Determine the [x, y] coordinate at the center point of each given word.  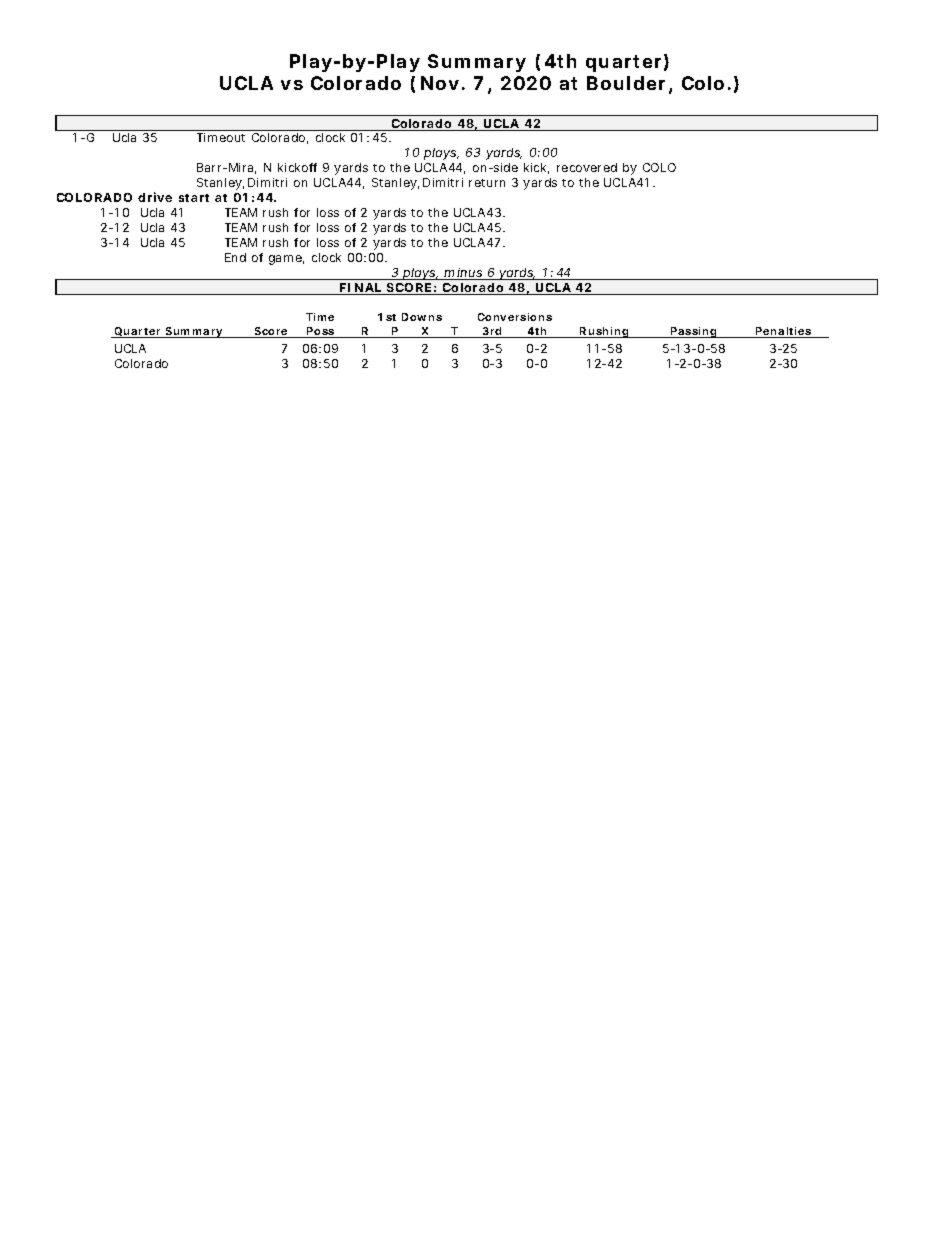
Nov [440, 83]
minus [464, 274]
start [194, 198]
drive [155, 197]
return [487, 183]
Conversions [515, 317]
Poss [321, 332]
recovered [587, 167]
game [286, 260]
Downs [422, 317]
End [235, 257]
